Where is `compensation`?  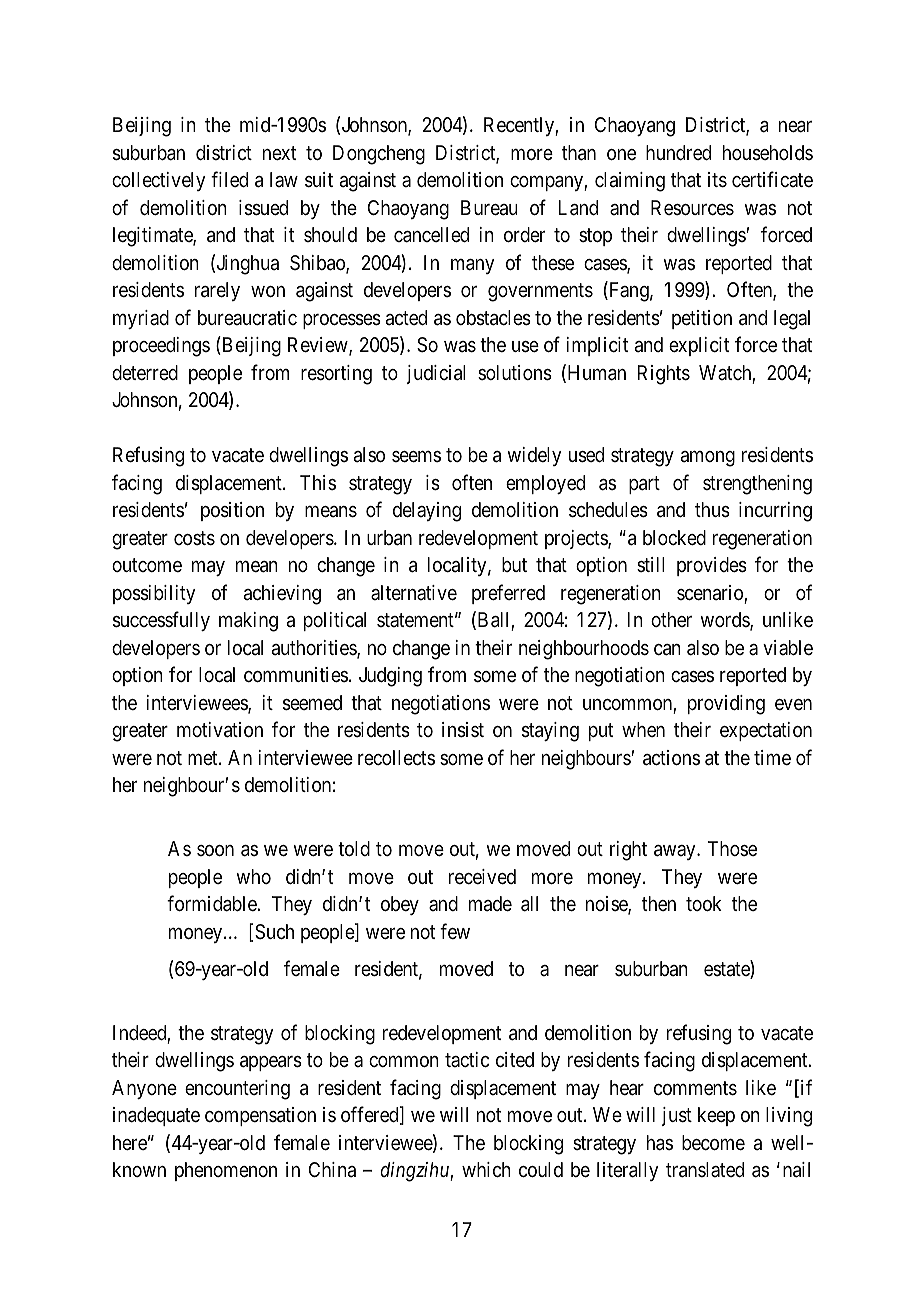
compensation is located at coordinates (260, 1116).
